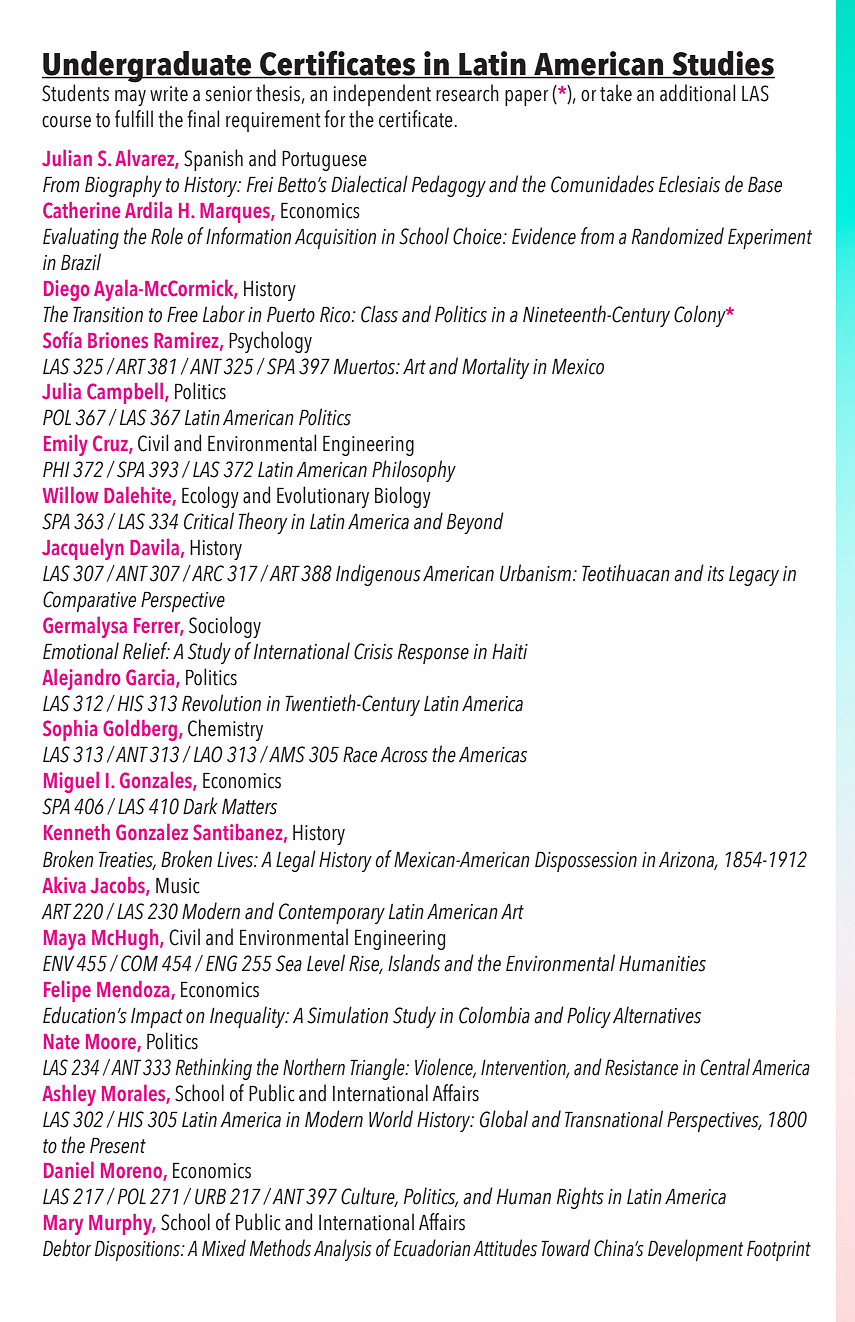 The height and width of the screenshot is (1322, 855). I want to click on Philosophy, so click(414, 471).
